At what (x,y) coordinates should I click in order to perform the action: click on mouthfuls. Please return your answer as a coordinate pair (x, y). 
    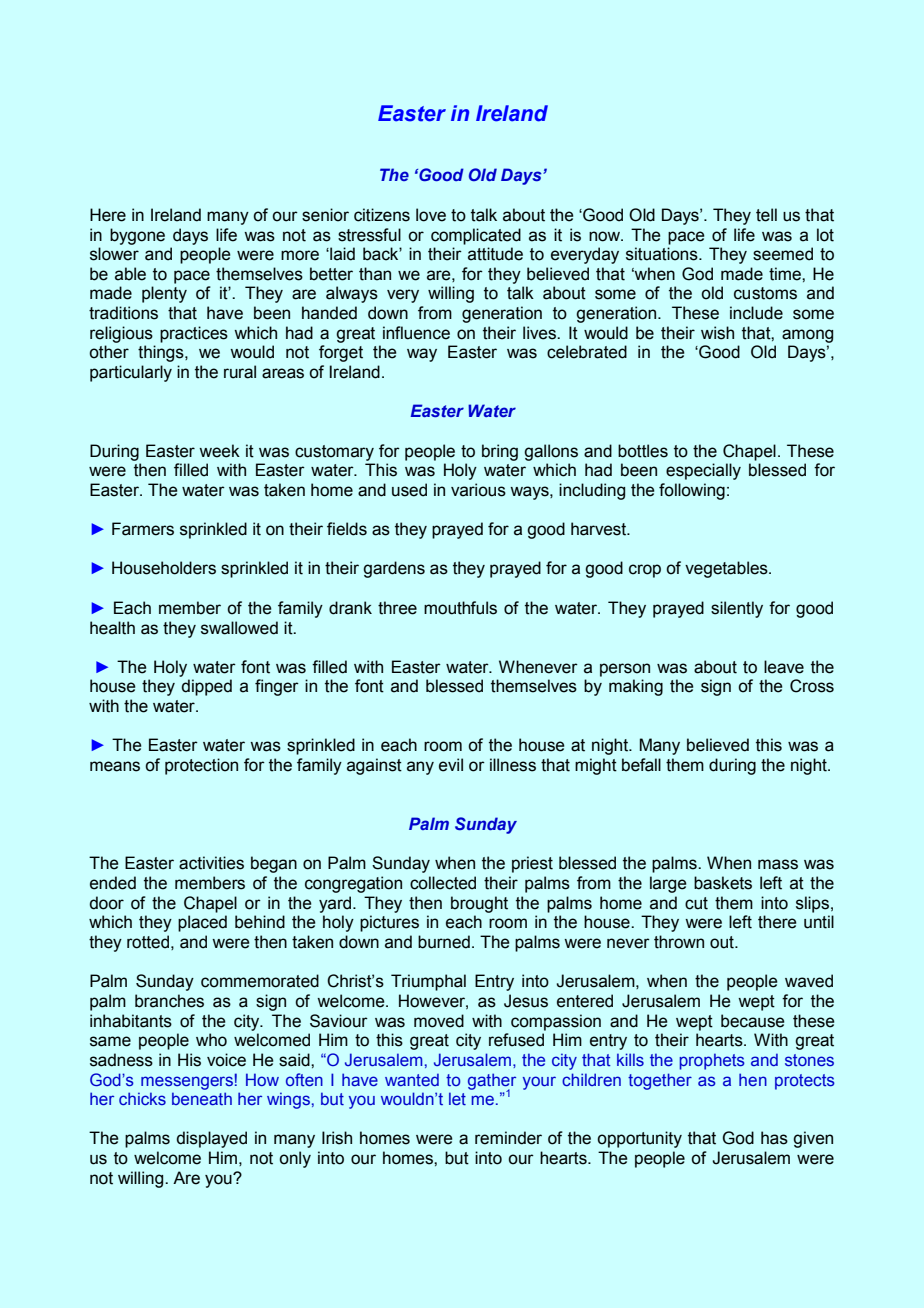
    Looking at the image, I should click on (460, 608).
